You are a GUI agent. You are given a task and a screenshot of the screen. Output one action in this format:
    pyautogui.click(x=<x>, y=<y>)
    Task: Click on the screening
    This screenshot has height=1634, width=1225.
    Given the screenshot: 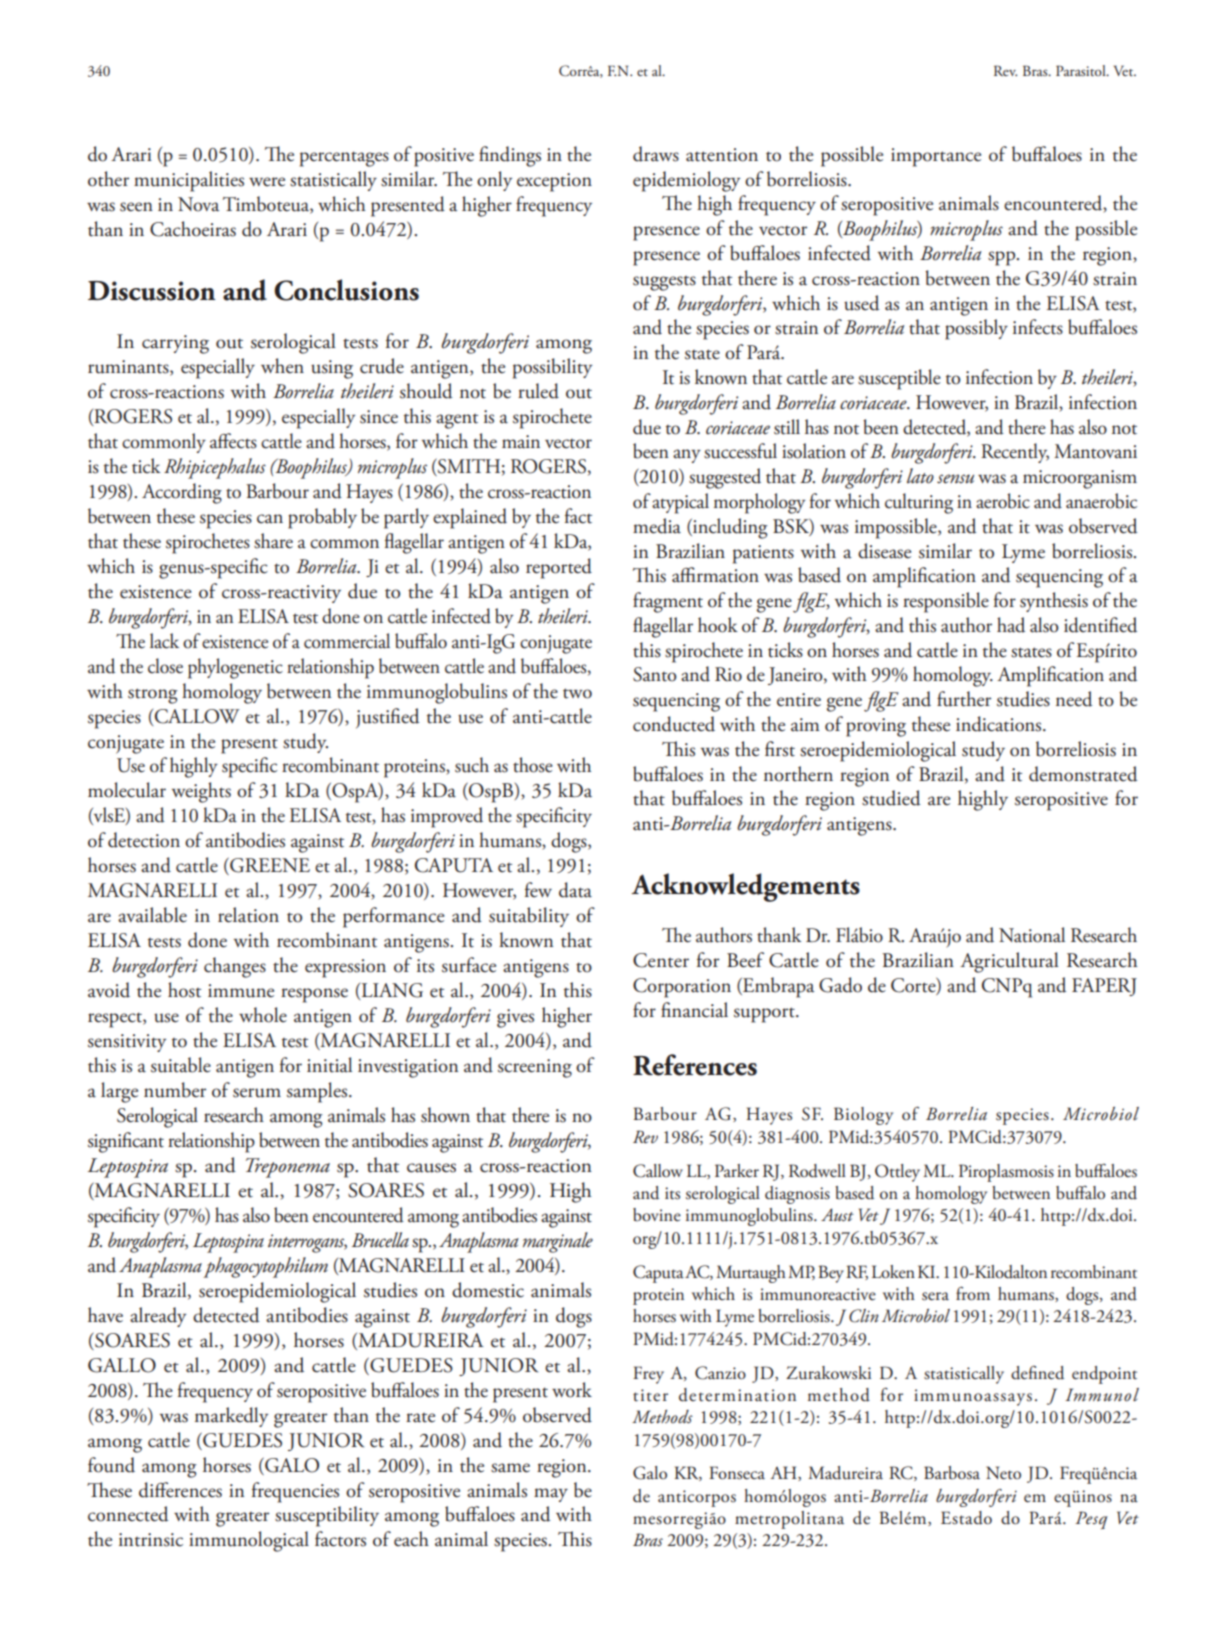 What is the action you would take?
    pyautogui.click(x=535, y=1068)
